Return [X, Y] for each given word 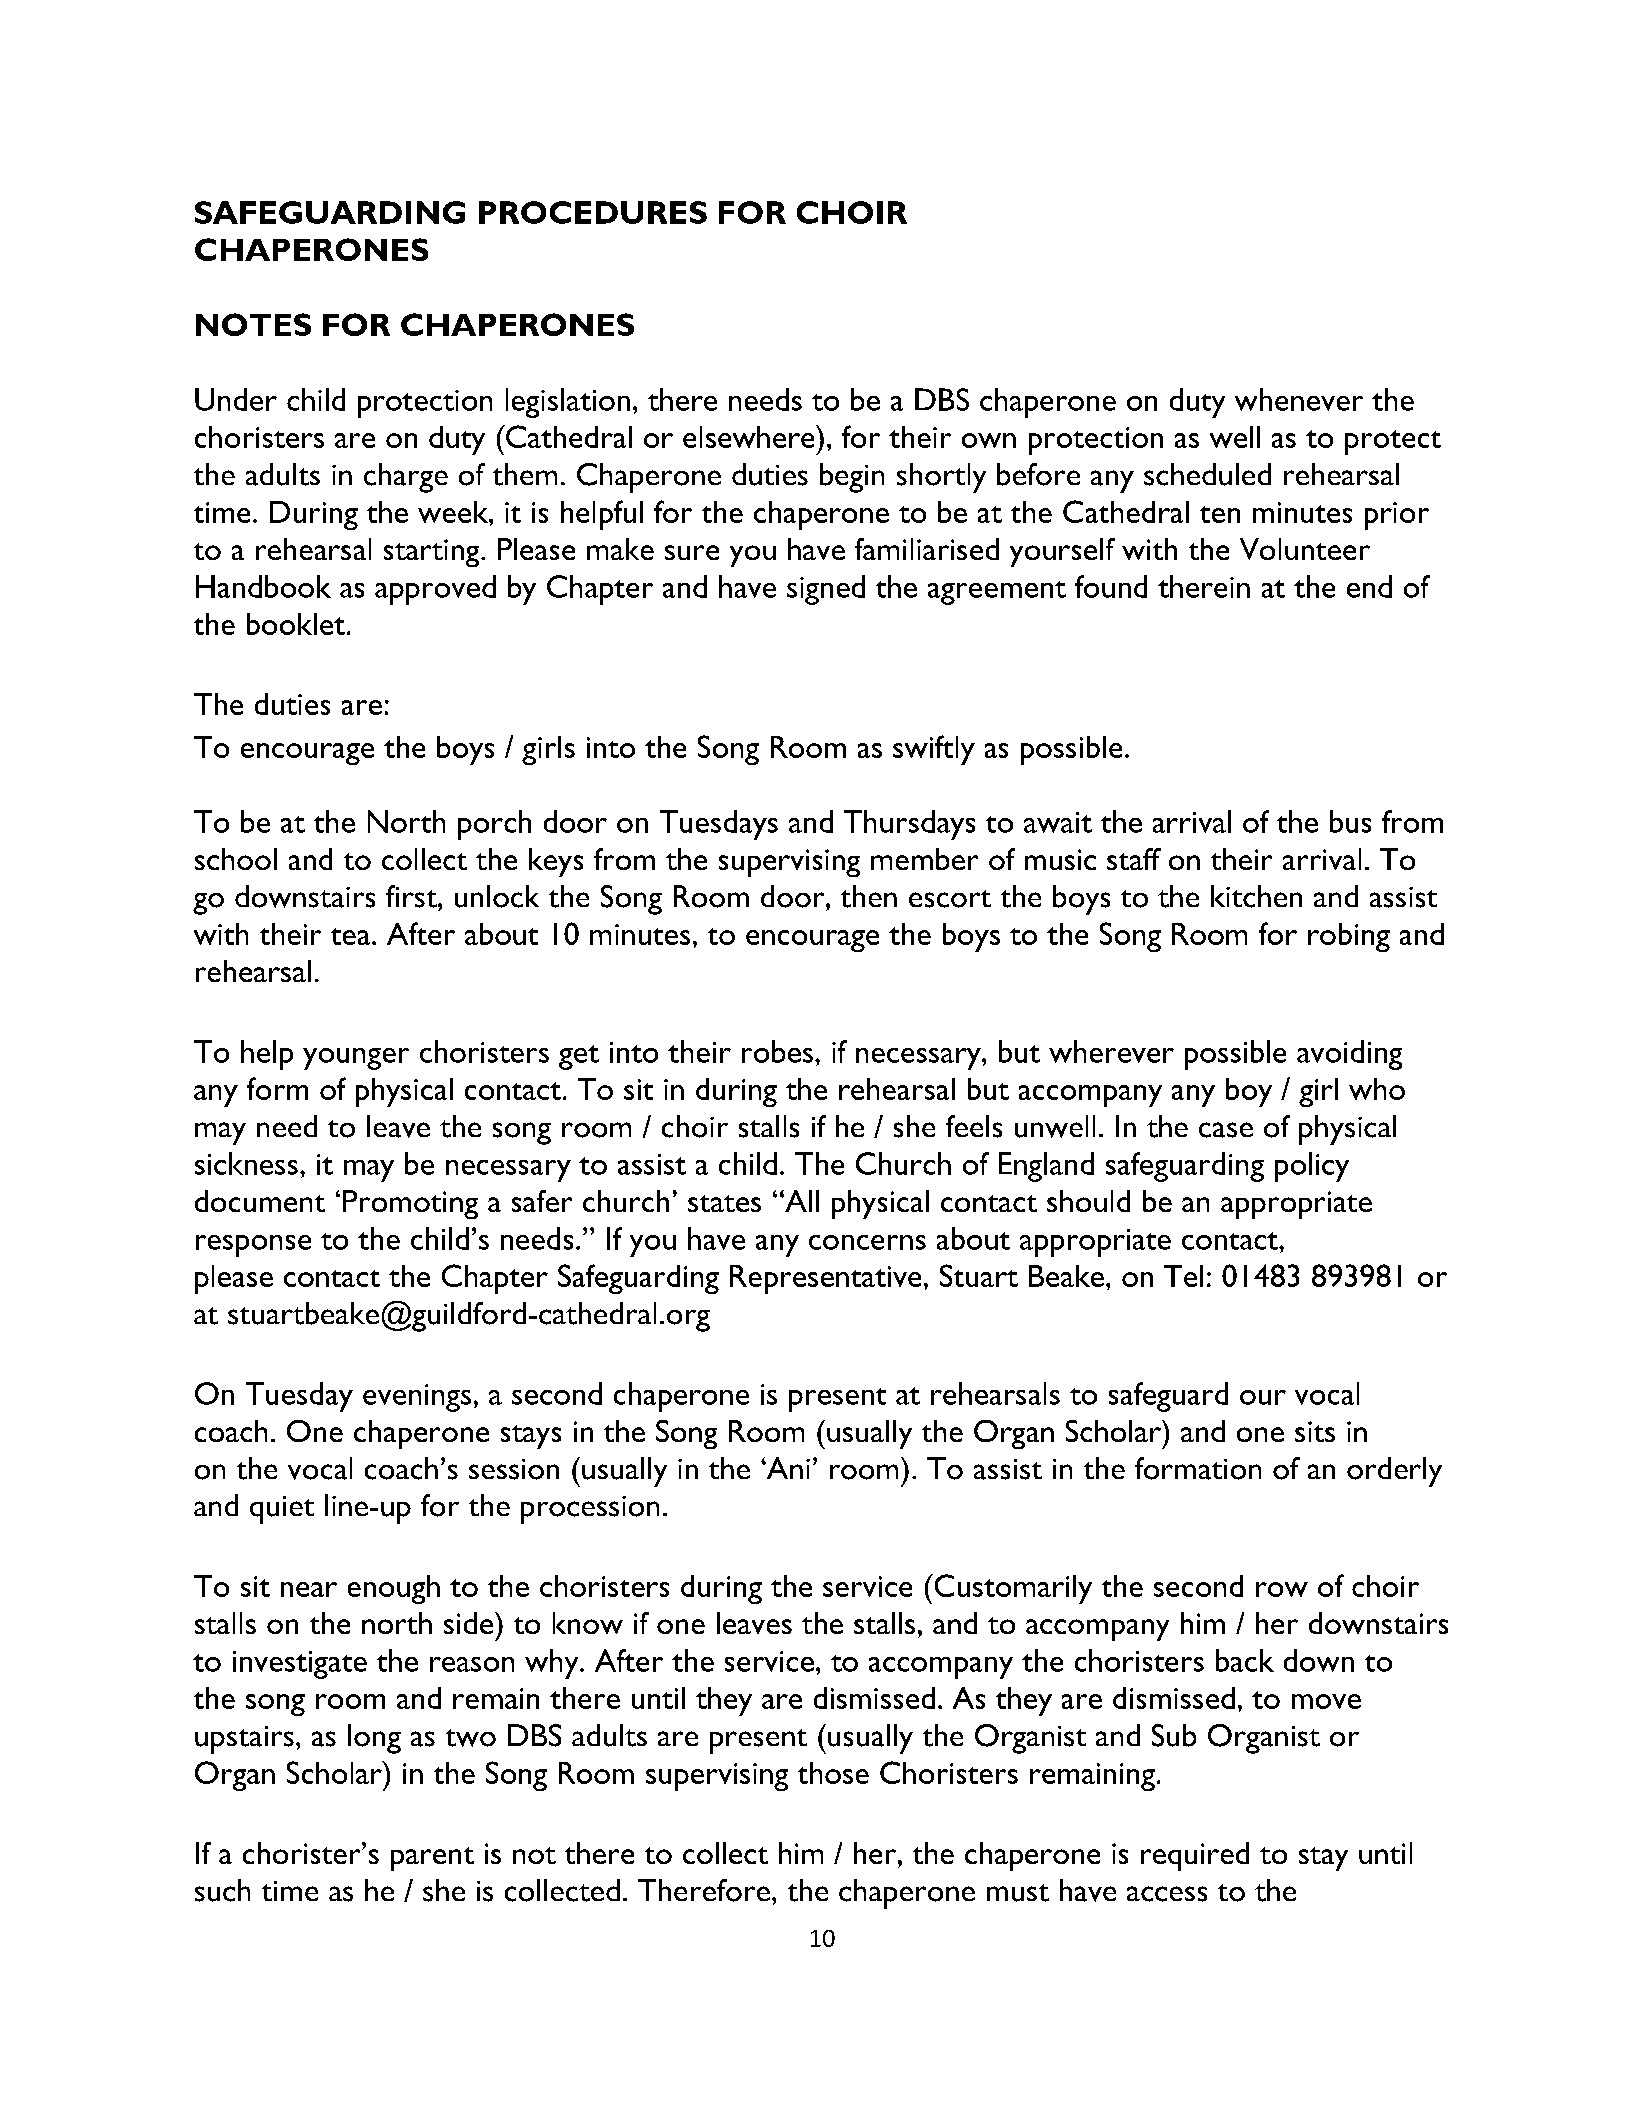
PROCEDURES [593, 212]
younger [356, 1059]
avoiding [1349, 1055]
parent [432, 1859]
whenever [1299, 399]
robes [777, 1051]
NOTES [253, 324]
